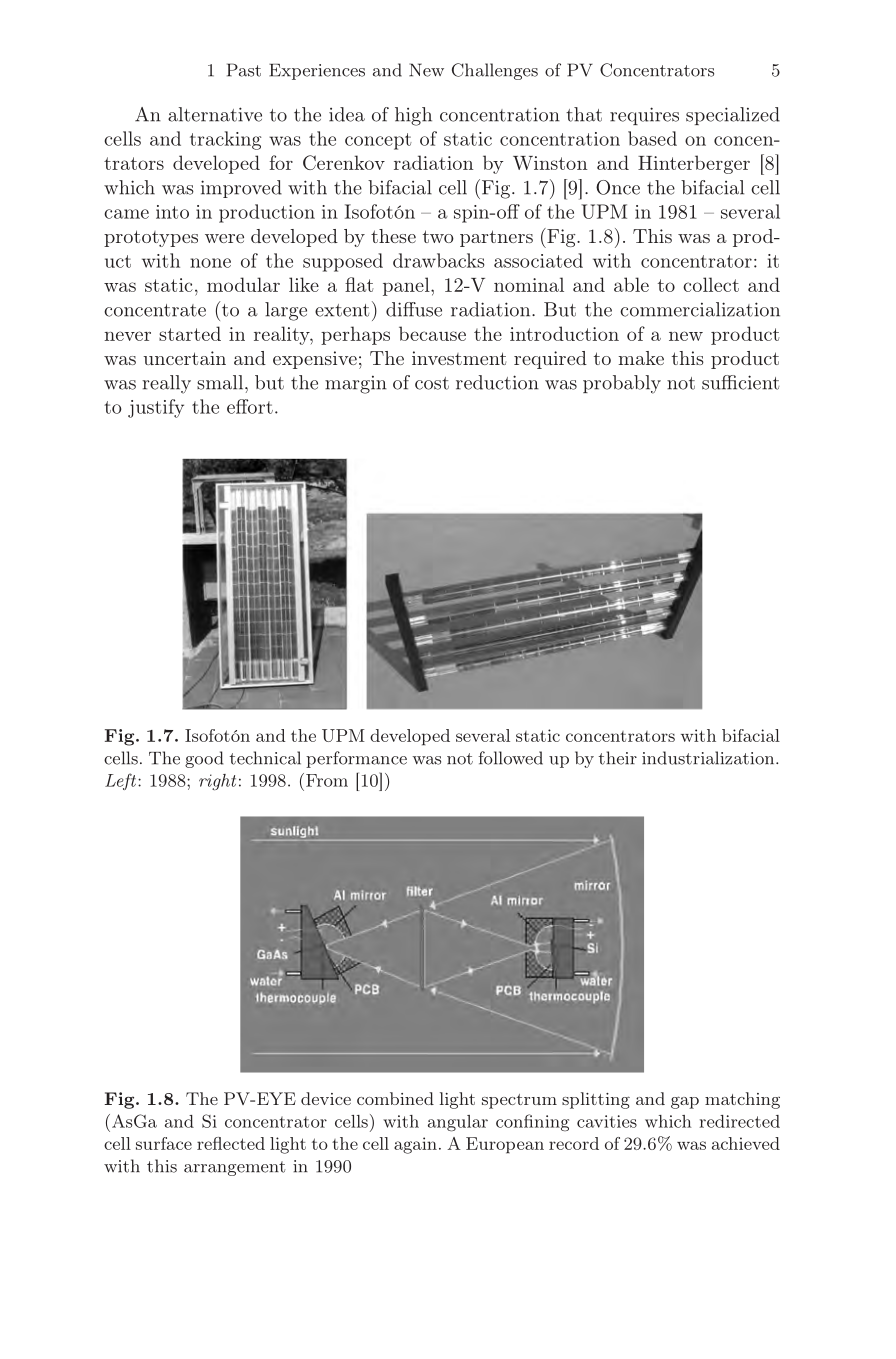 The height and width of the screenshot is (1359, 896). I want to click on alternative, so click(215, 114).
